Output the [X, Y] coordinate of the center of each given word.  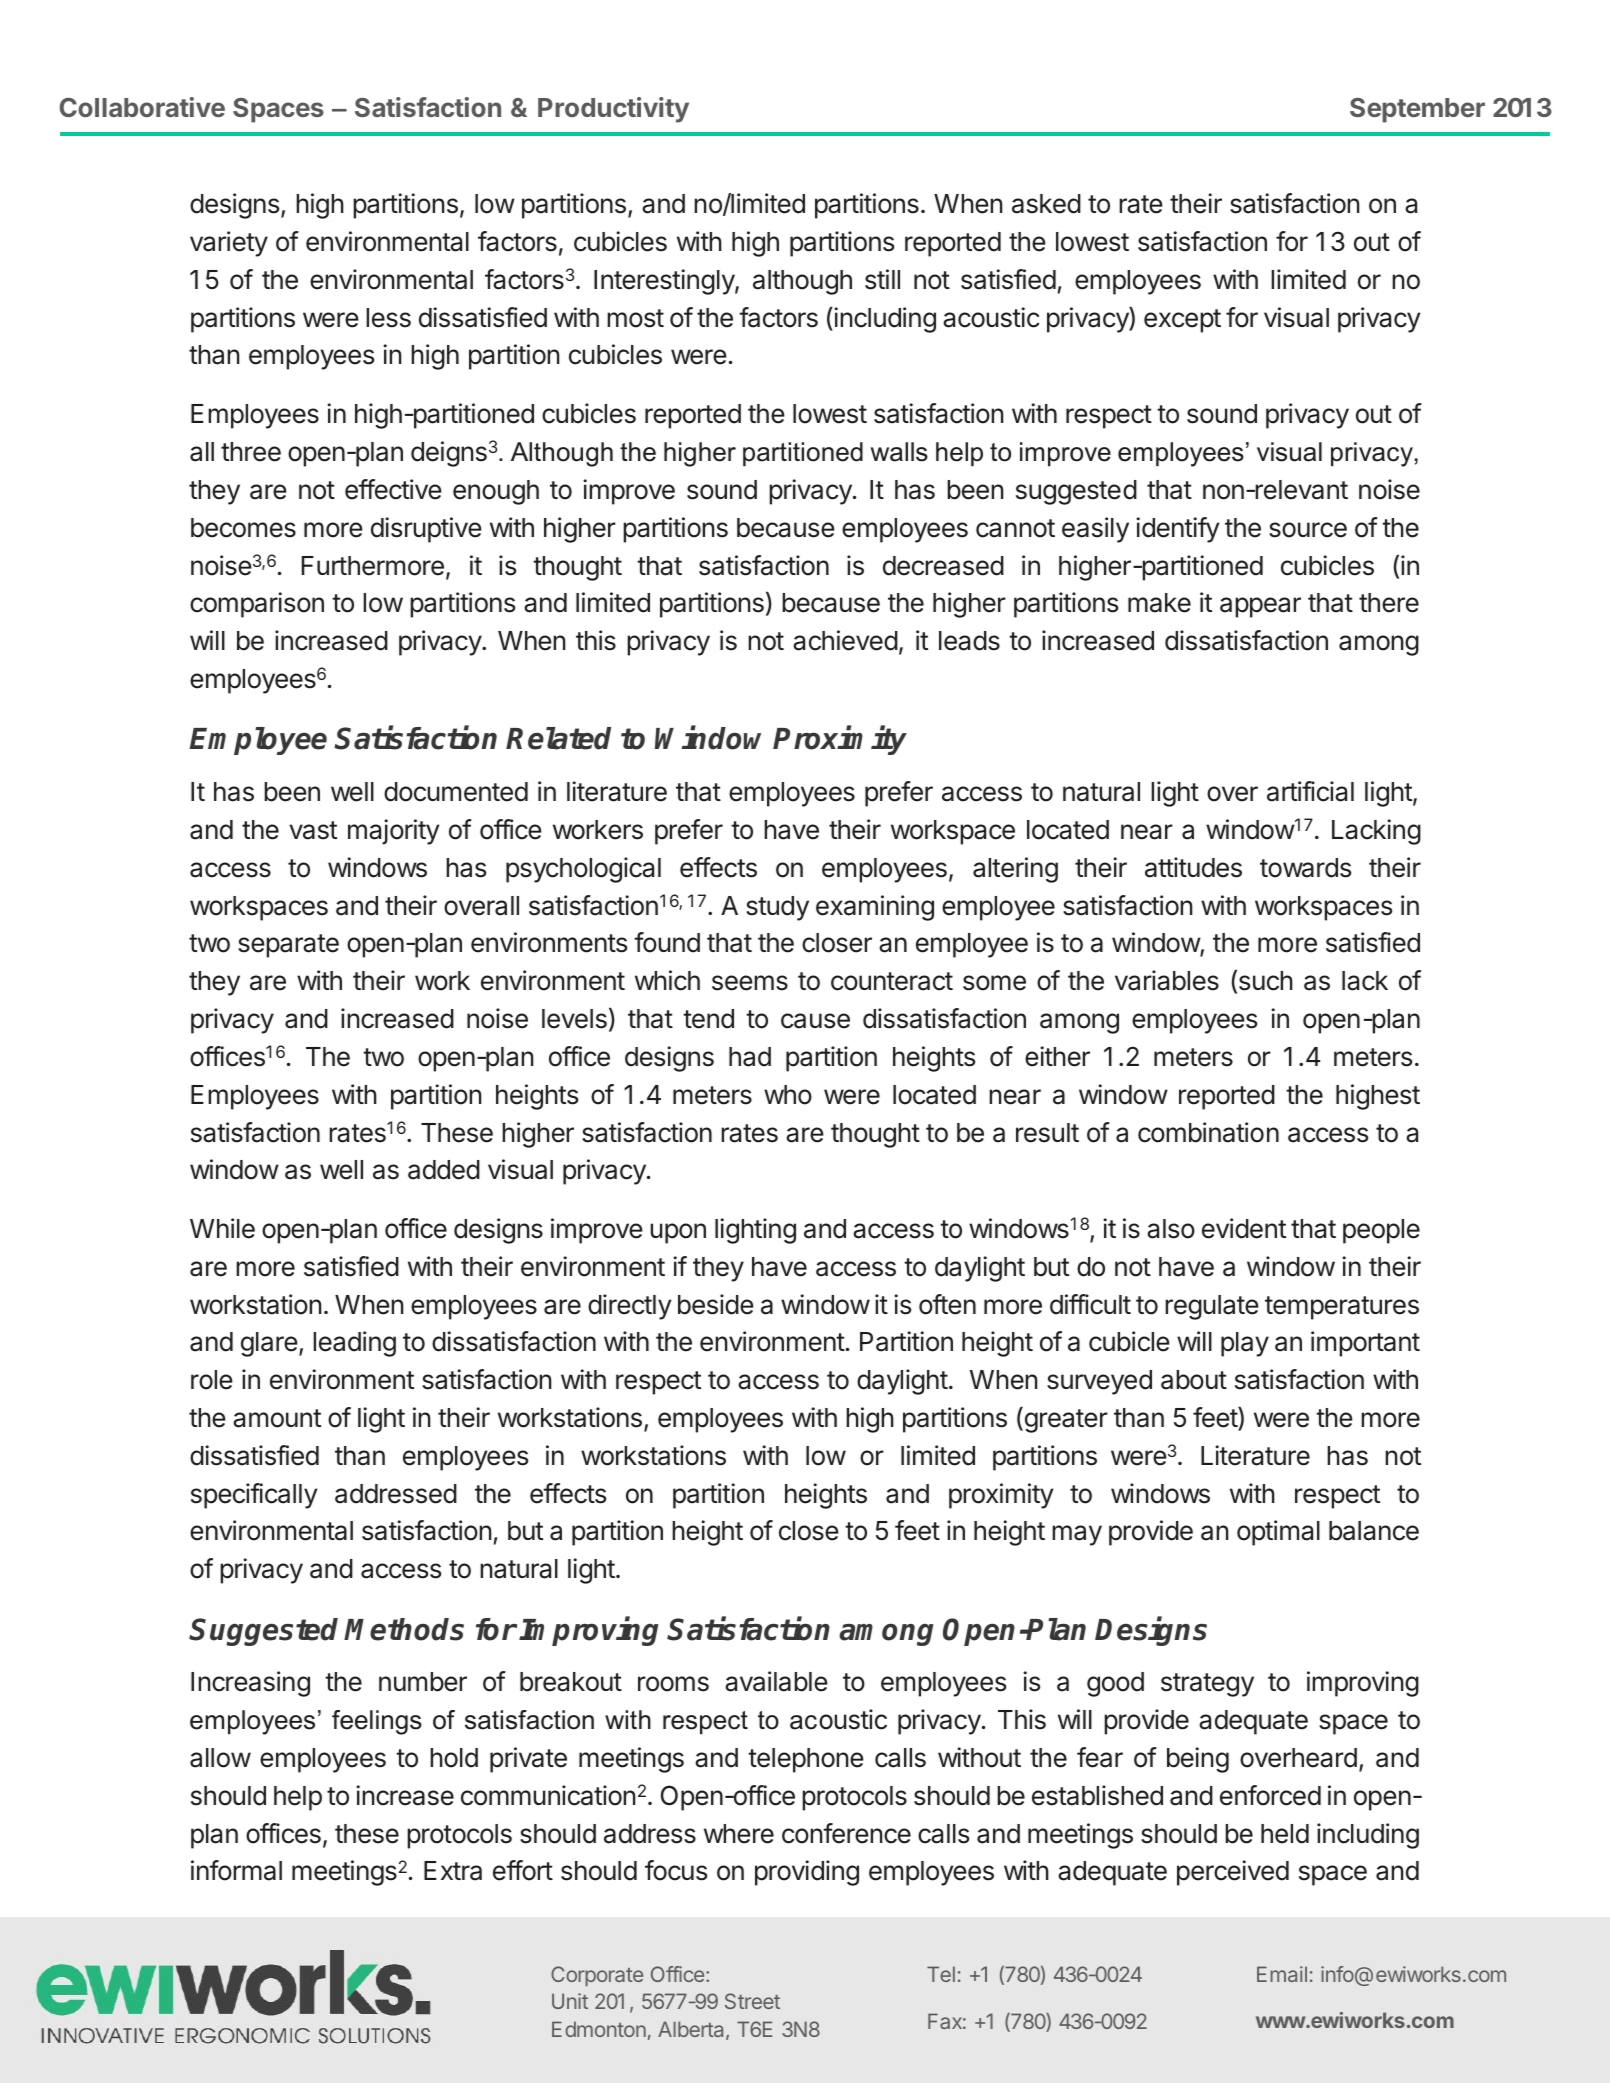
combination [1208, 1132]
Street [752, 2001]
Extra [453, 1871]
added [444, 1170]
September [1417, 110]
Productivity [613, 110]
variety [229, 244]
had [750, 1057]
